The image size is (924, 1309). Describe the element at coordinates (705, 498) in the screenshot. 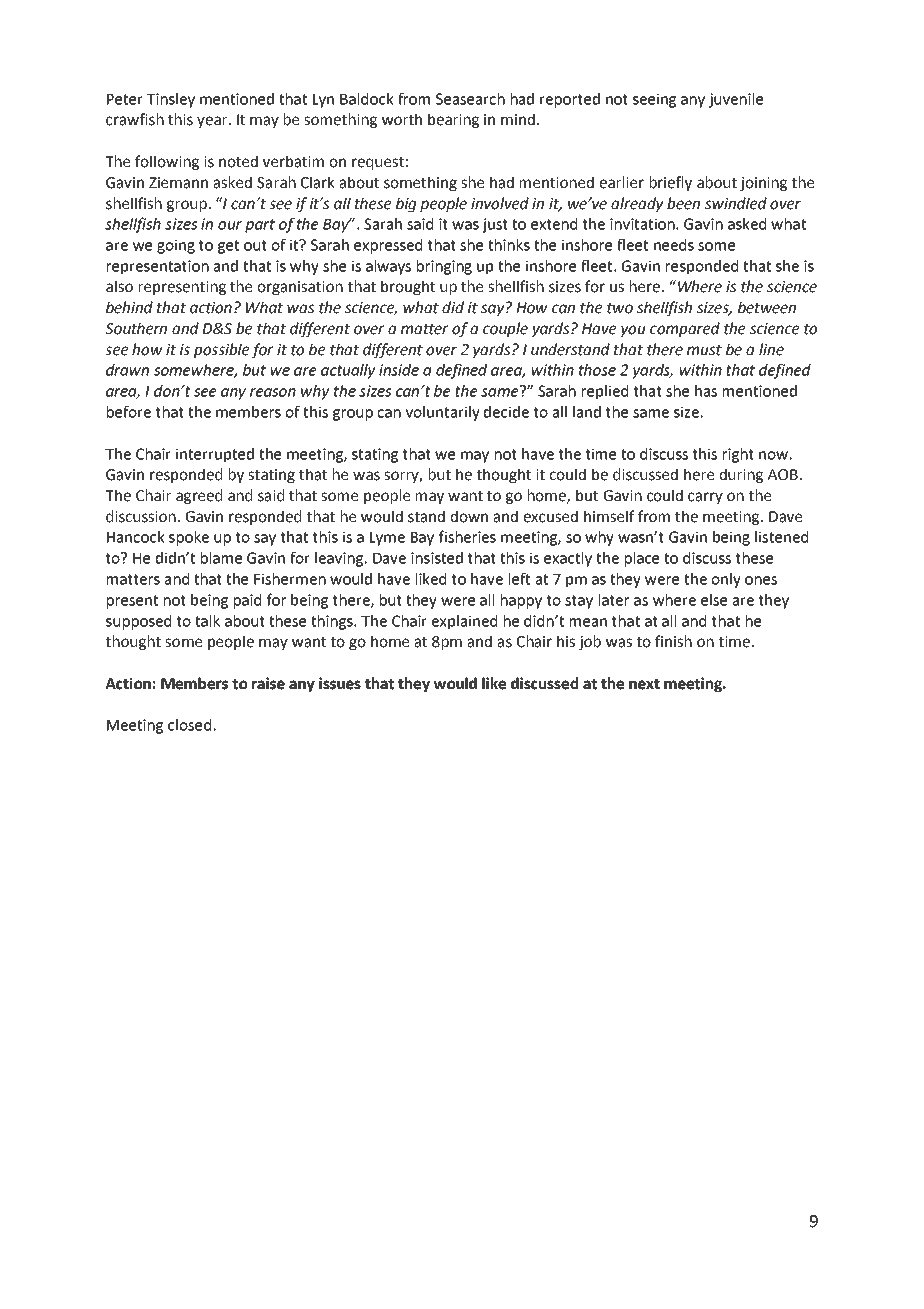

I see `carry` at that location.
